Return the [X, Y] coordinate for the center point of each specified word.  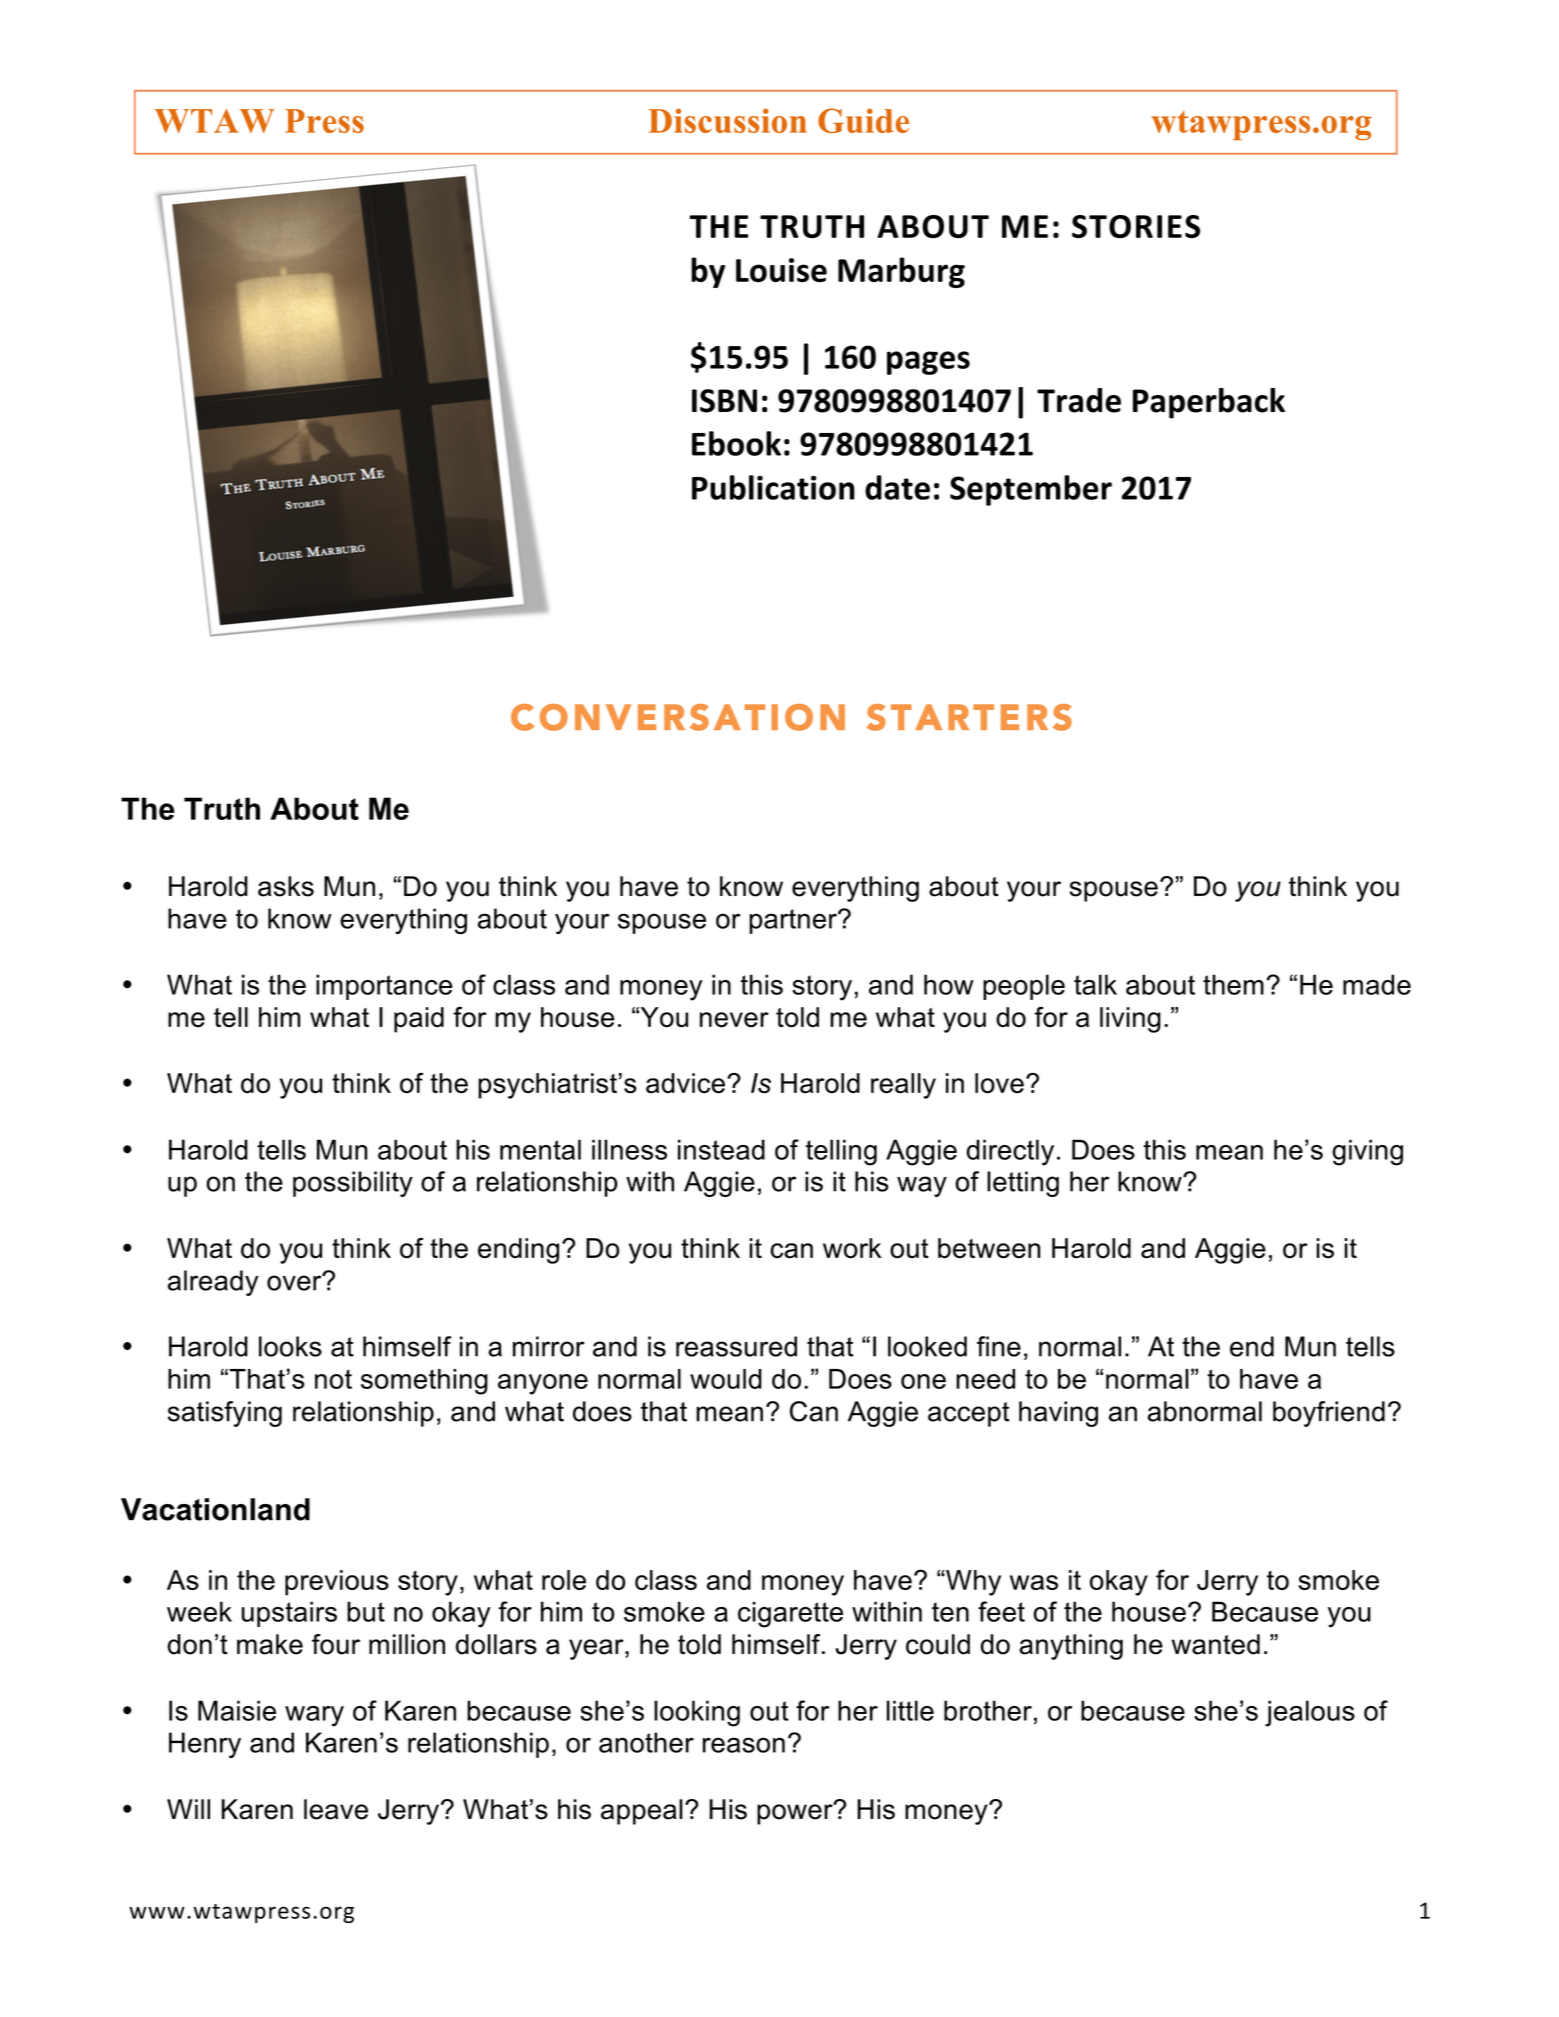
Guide [863, 120]
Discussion [727, 120]
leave [336, 1809]
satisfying [225, 1414]
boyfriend [1329, 1414]
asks [286, 886]
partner [794, 921]
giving [1367, 1152]
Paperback [1209, 403]
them [1233, 984]
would [726, 1379]
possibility [353, 1184]
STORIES [1136, 226]
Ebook [736, 443]
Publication [773, 487]
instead [721, 1149]
